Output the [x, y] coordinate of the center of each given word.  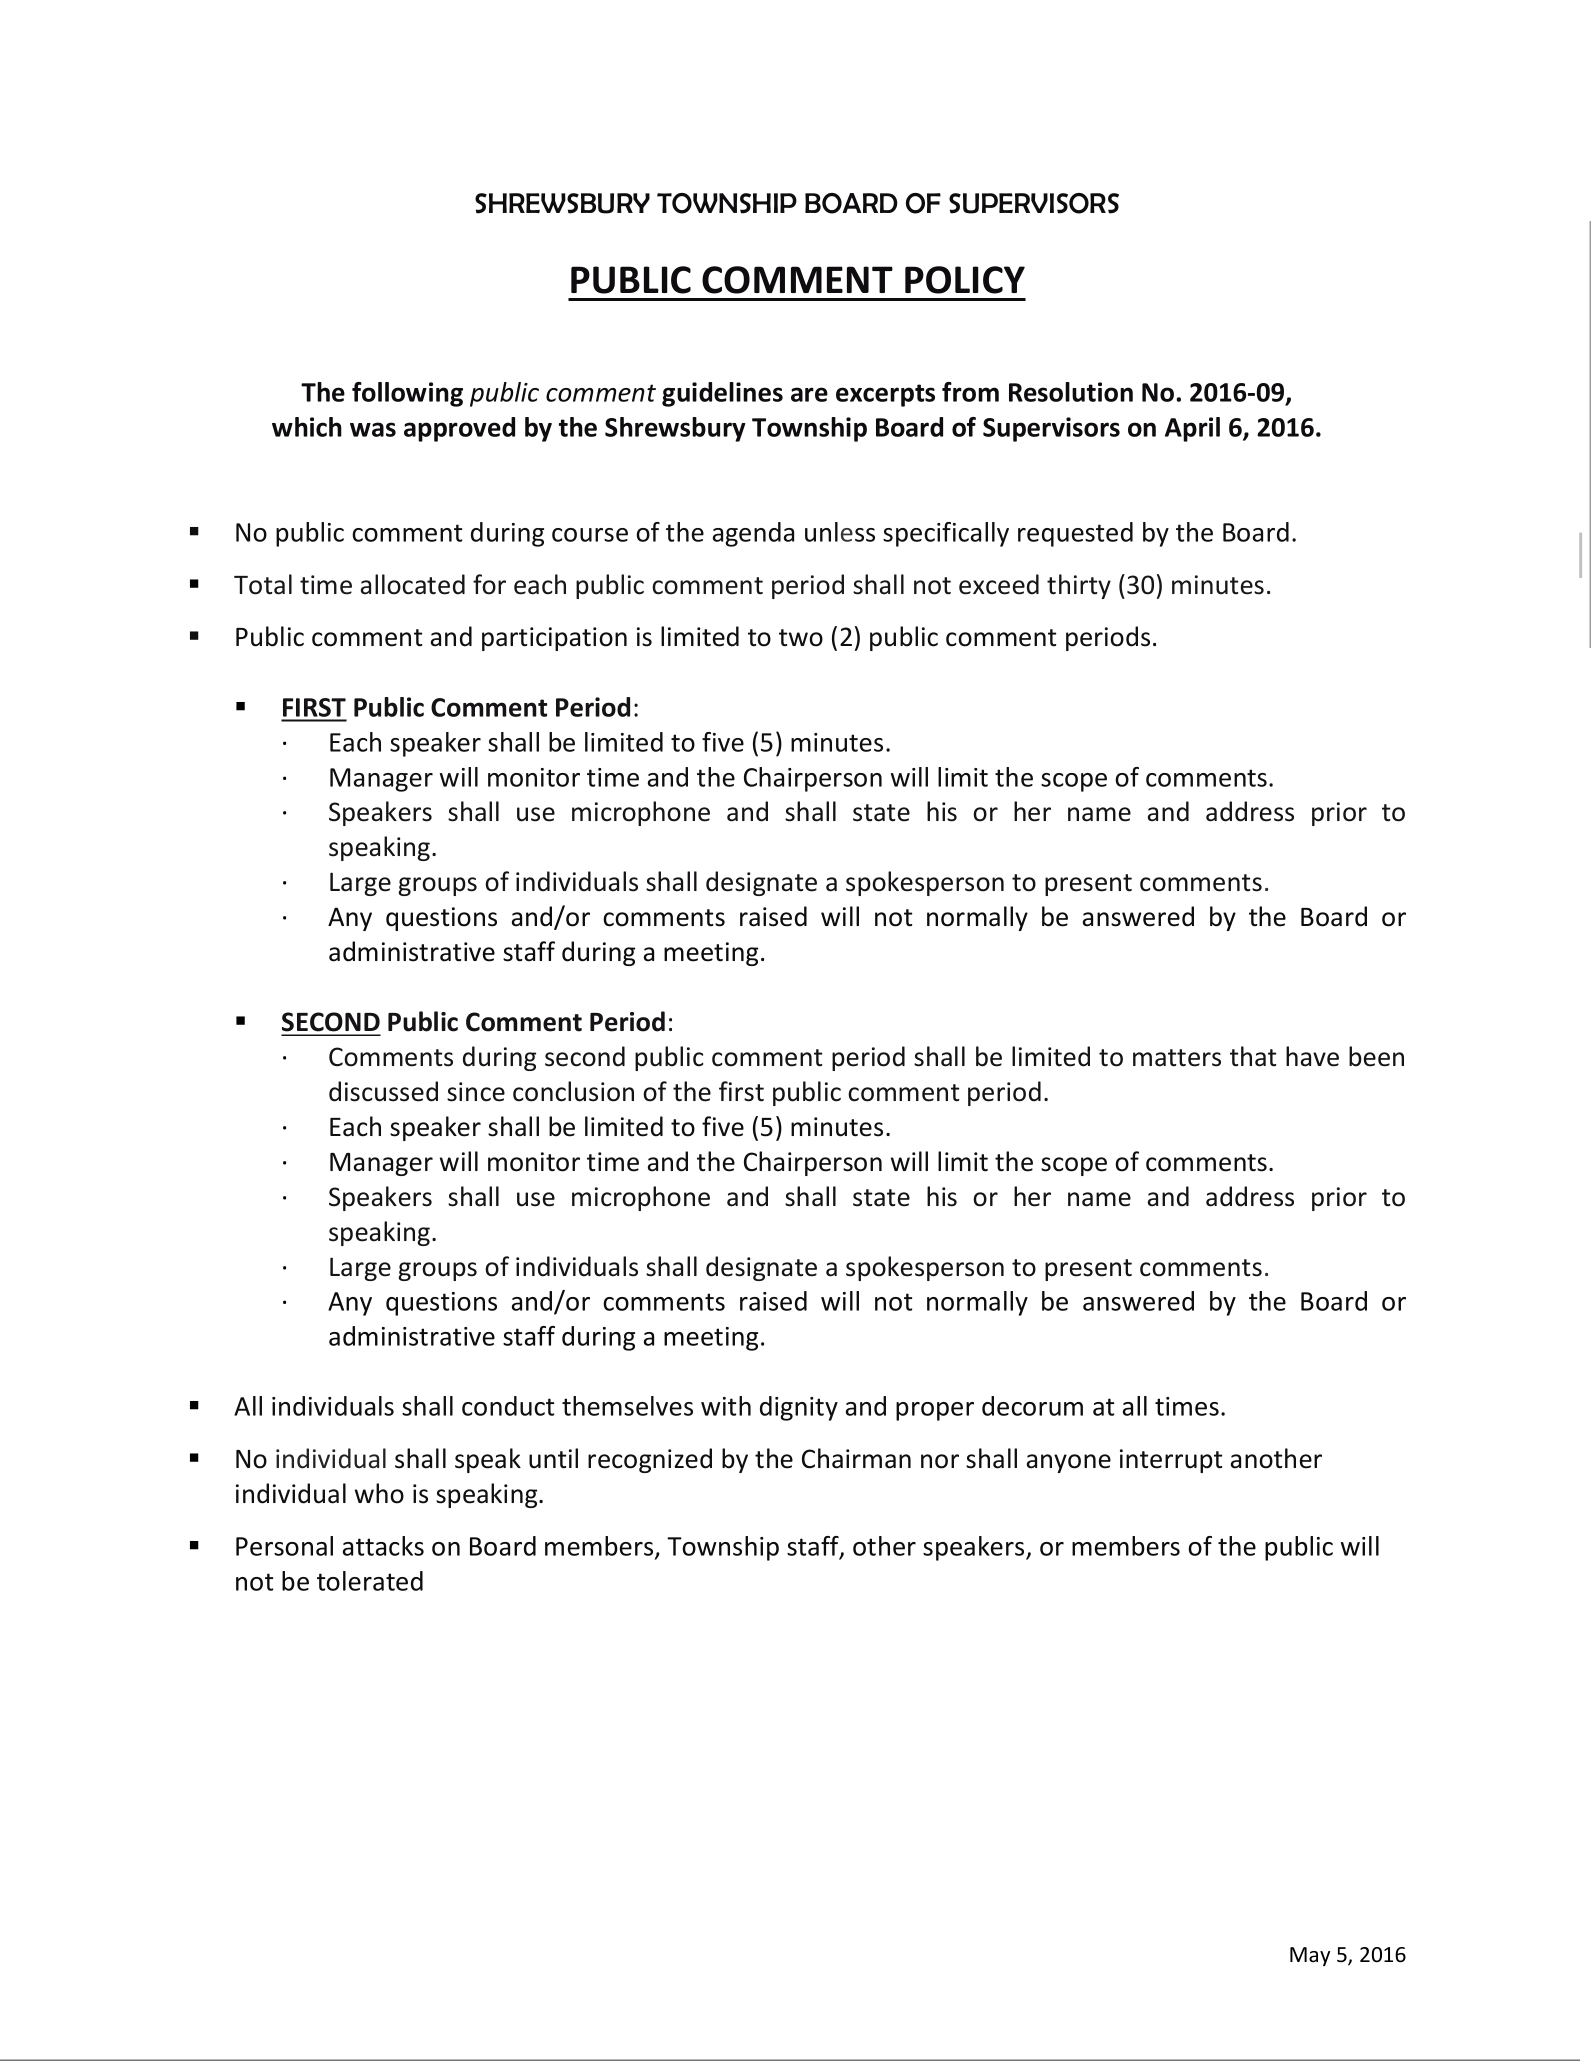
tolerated [370, 1581]
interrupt [1171, 1461]
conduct [508, 1406]
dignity [799, 1408]
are [809, 394]
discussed [383, 1091]
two [801, 638]
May [1310, 1956]
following [407, 394]
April [1192, 429]
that [1253, 1056]
